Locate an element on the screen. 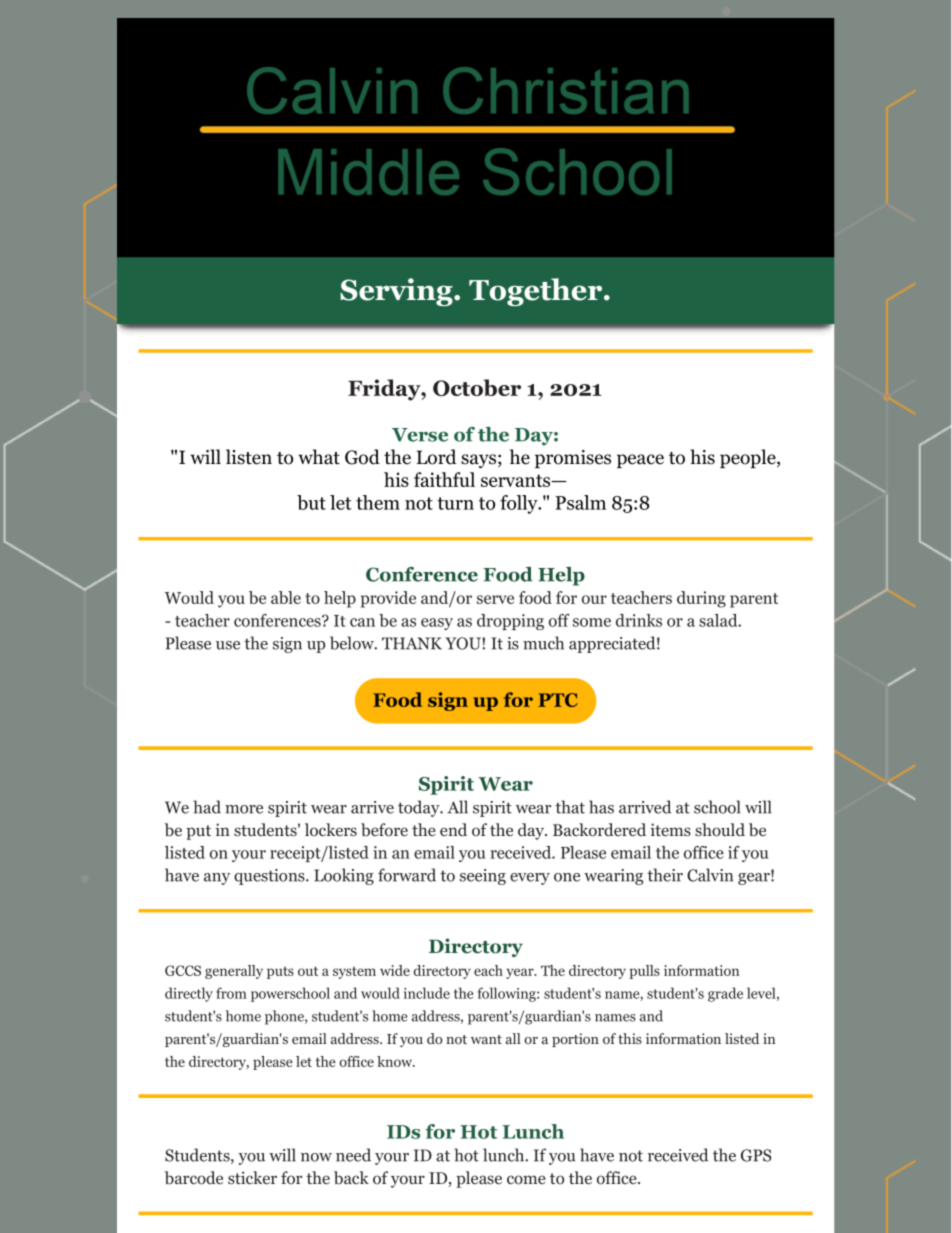  come is located at coordinates (526, 1180).
